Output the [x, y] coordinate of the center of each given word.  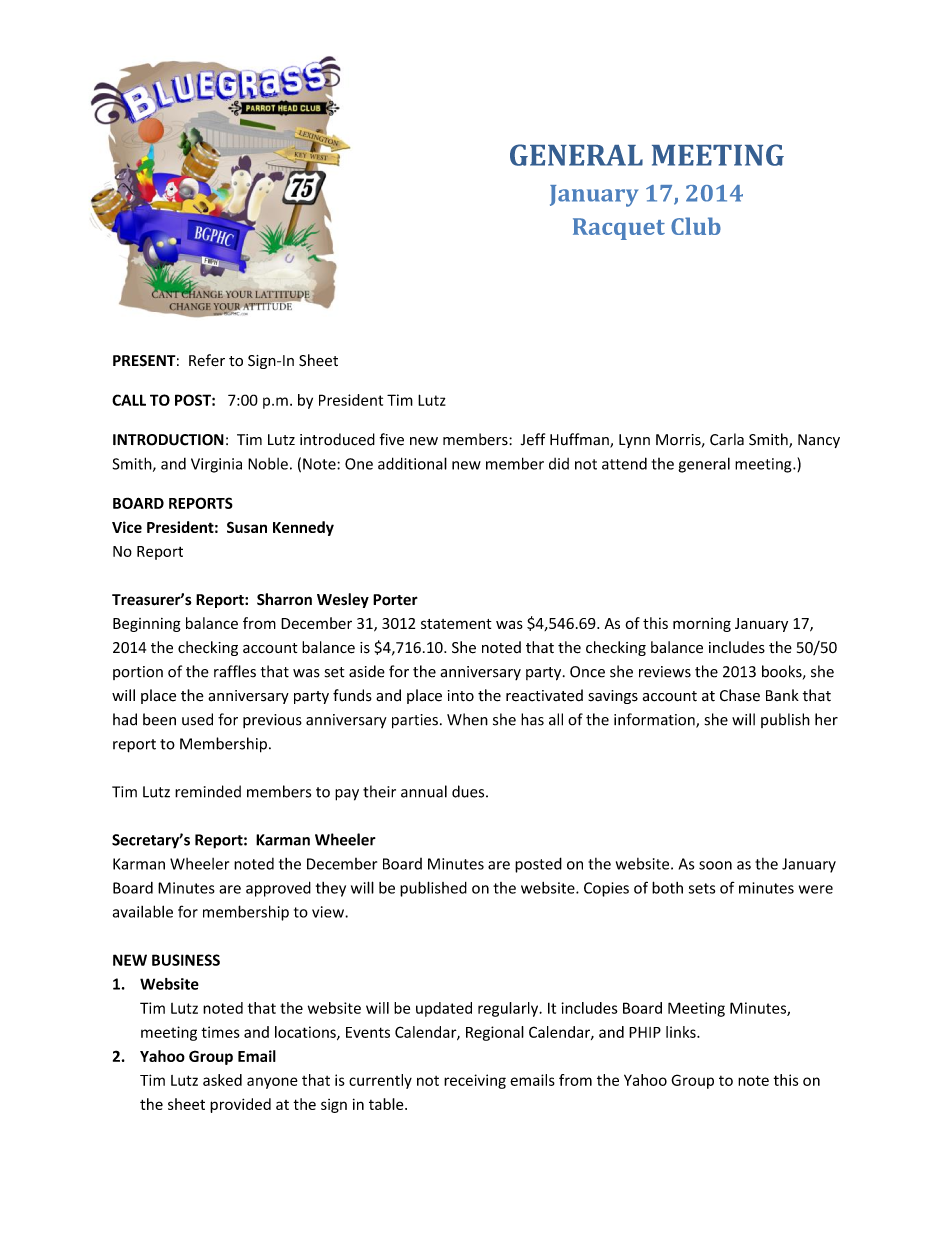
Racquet [619, 229]
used [197, 719]
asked [222, 1080]
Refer [207, 360]
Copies [606, 889]
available [143, 911]
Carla [727, 439]
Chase [740, 695]
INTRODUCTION [168, 440]
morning [702, 625]
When [467, 719]
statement [456, 624]
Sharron [284, 599]
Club [696, 226]
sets [702, 888]
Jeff [533, 439]
